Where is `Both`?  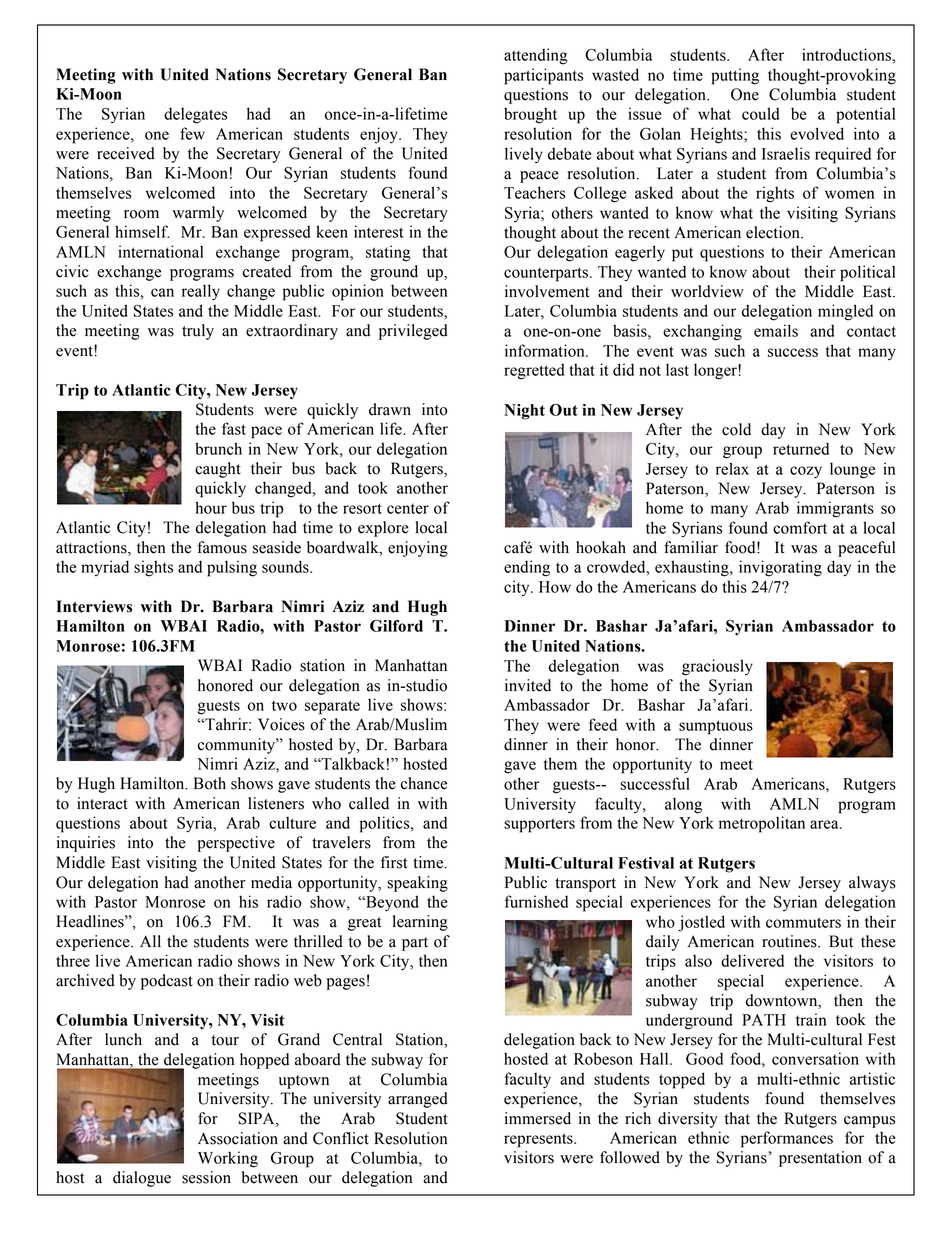 Both is located at coordinates (210, 783).
